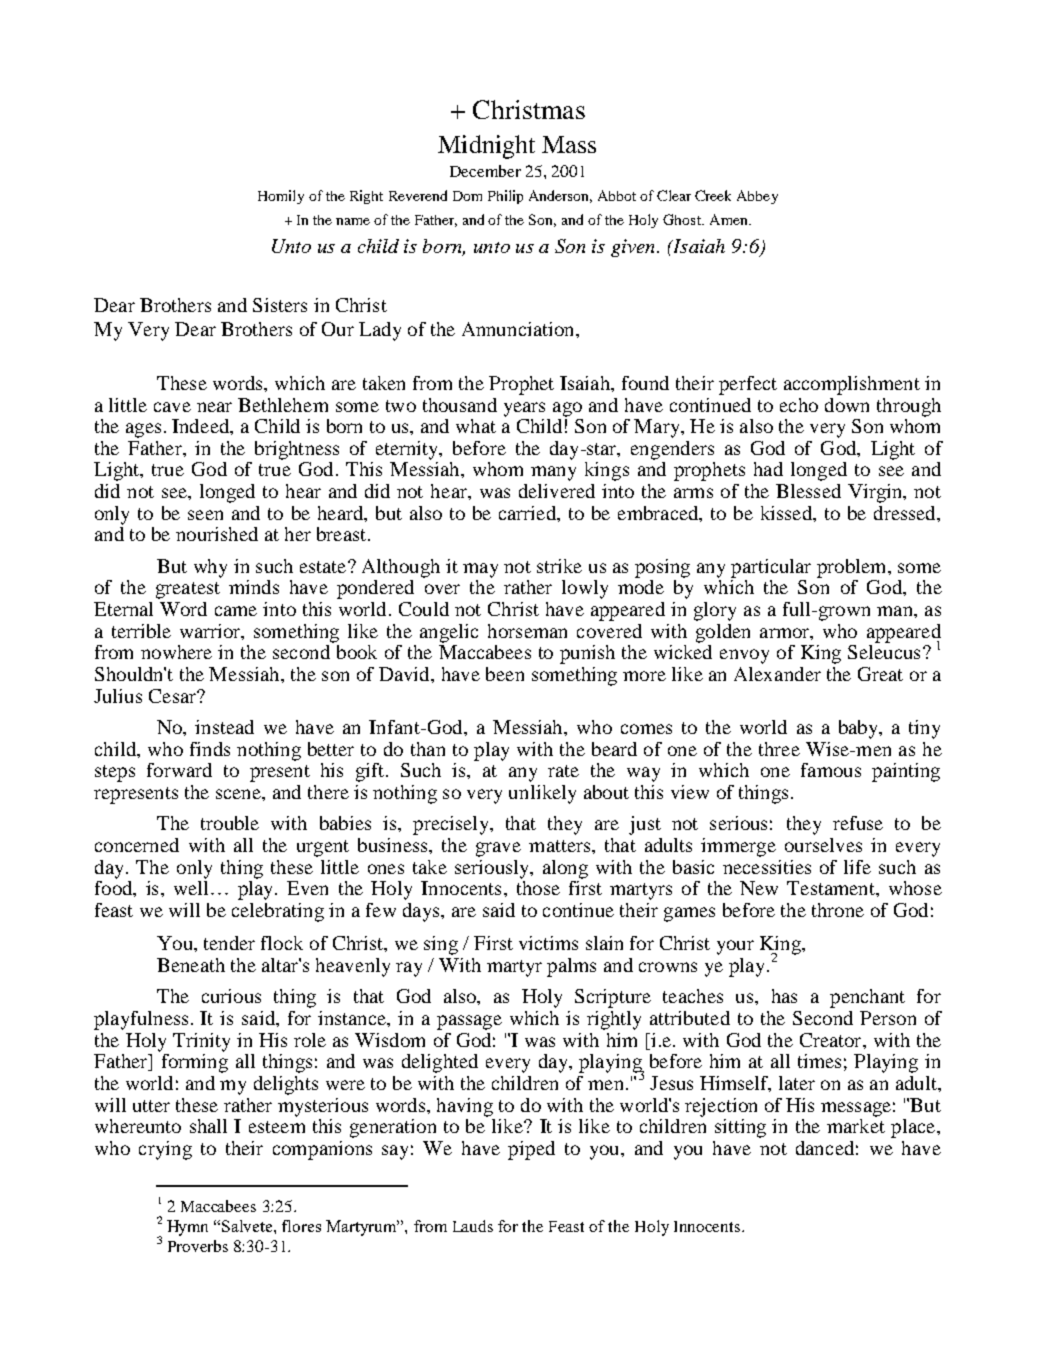 The height and width of the document is (1350, 1037). I want to click on been, so click(505, 674).
